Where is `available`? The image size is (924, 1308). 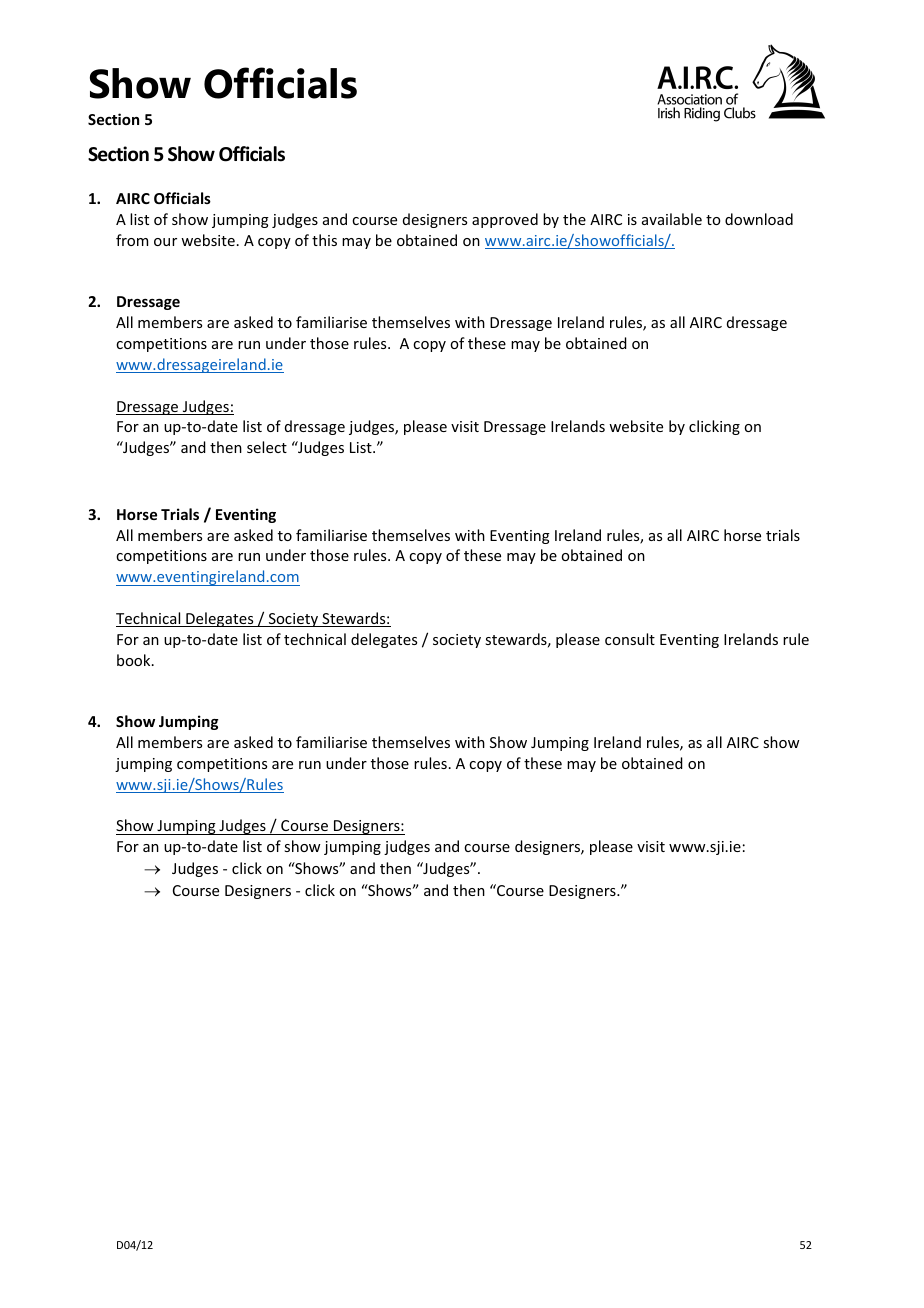 available is located at coordinates (672, 219).
